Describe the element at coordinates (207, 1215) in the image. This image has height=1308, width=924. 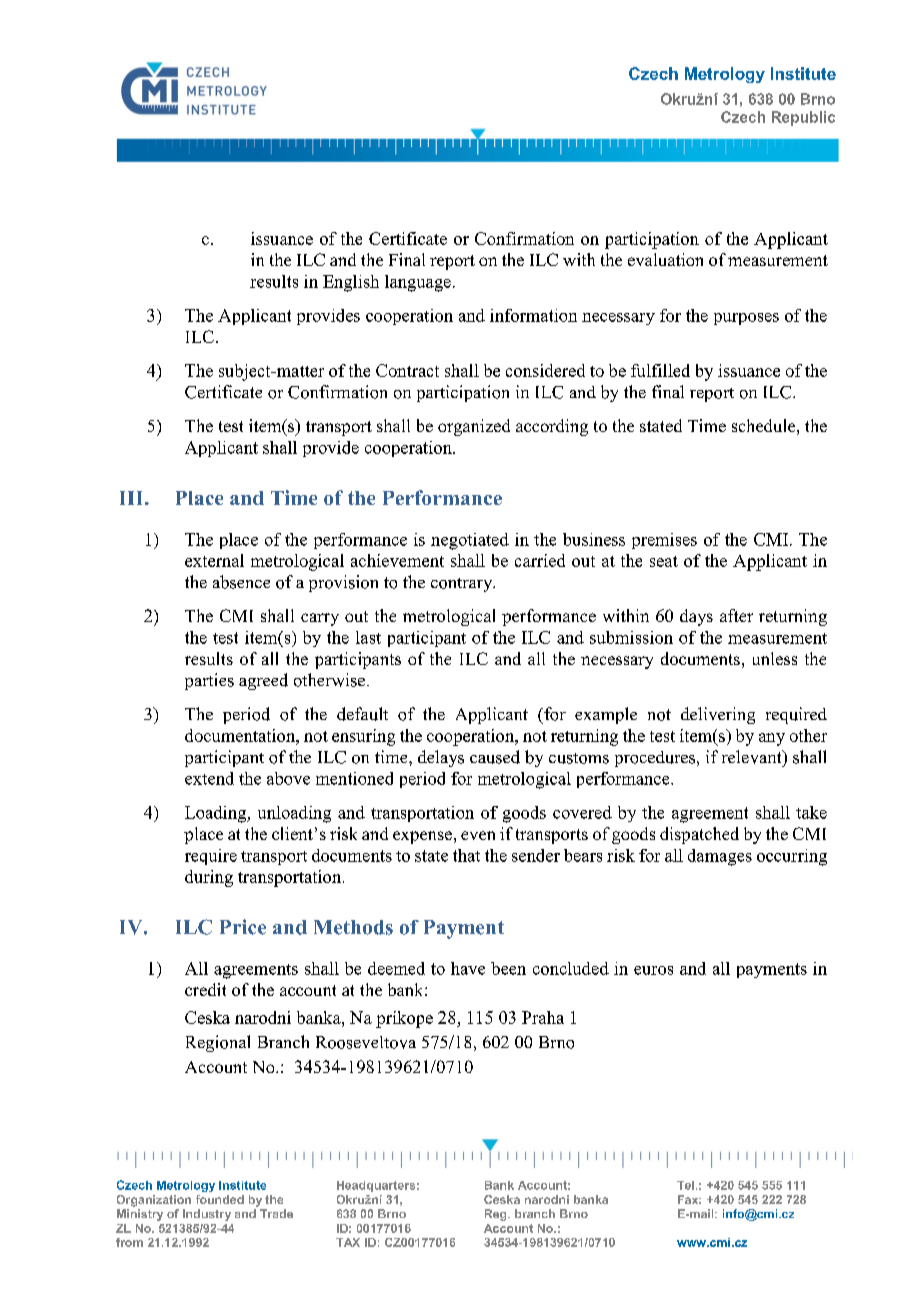
I see `Industry` at that location.
